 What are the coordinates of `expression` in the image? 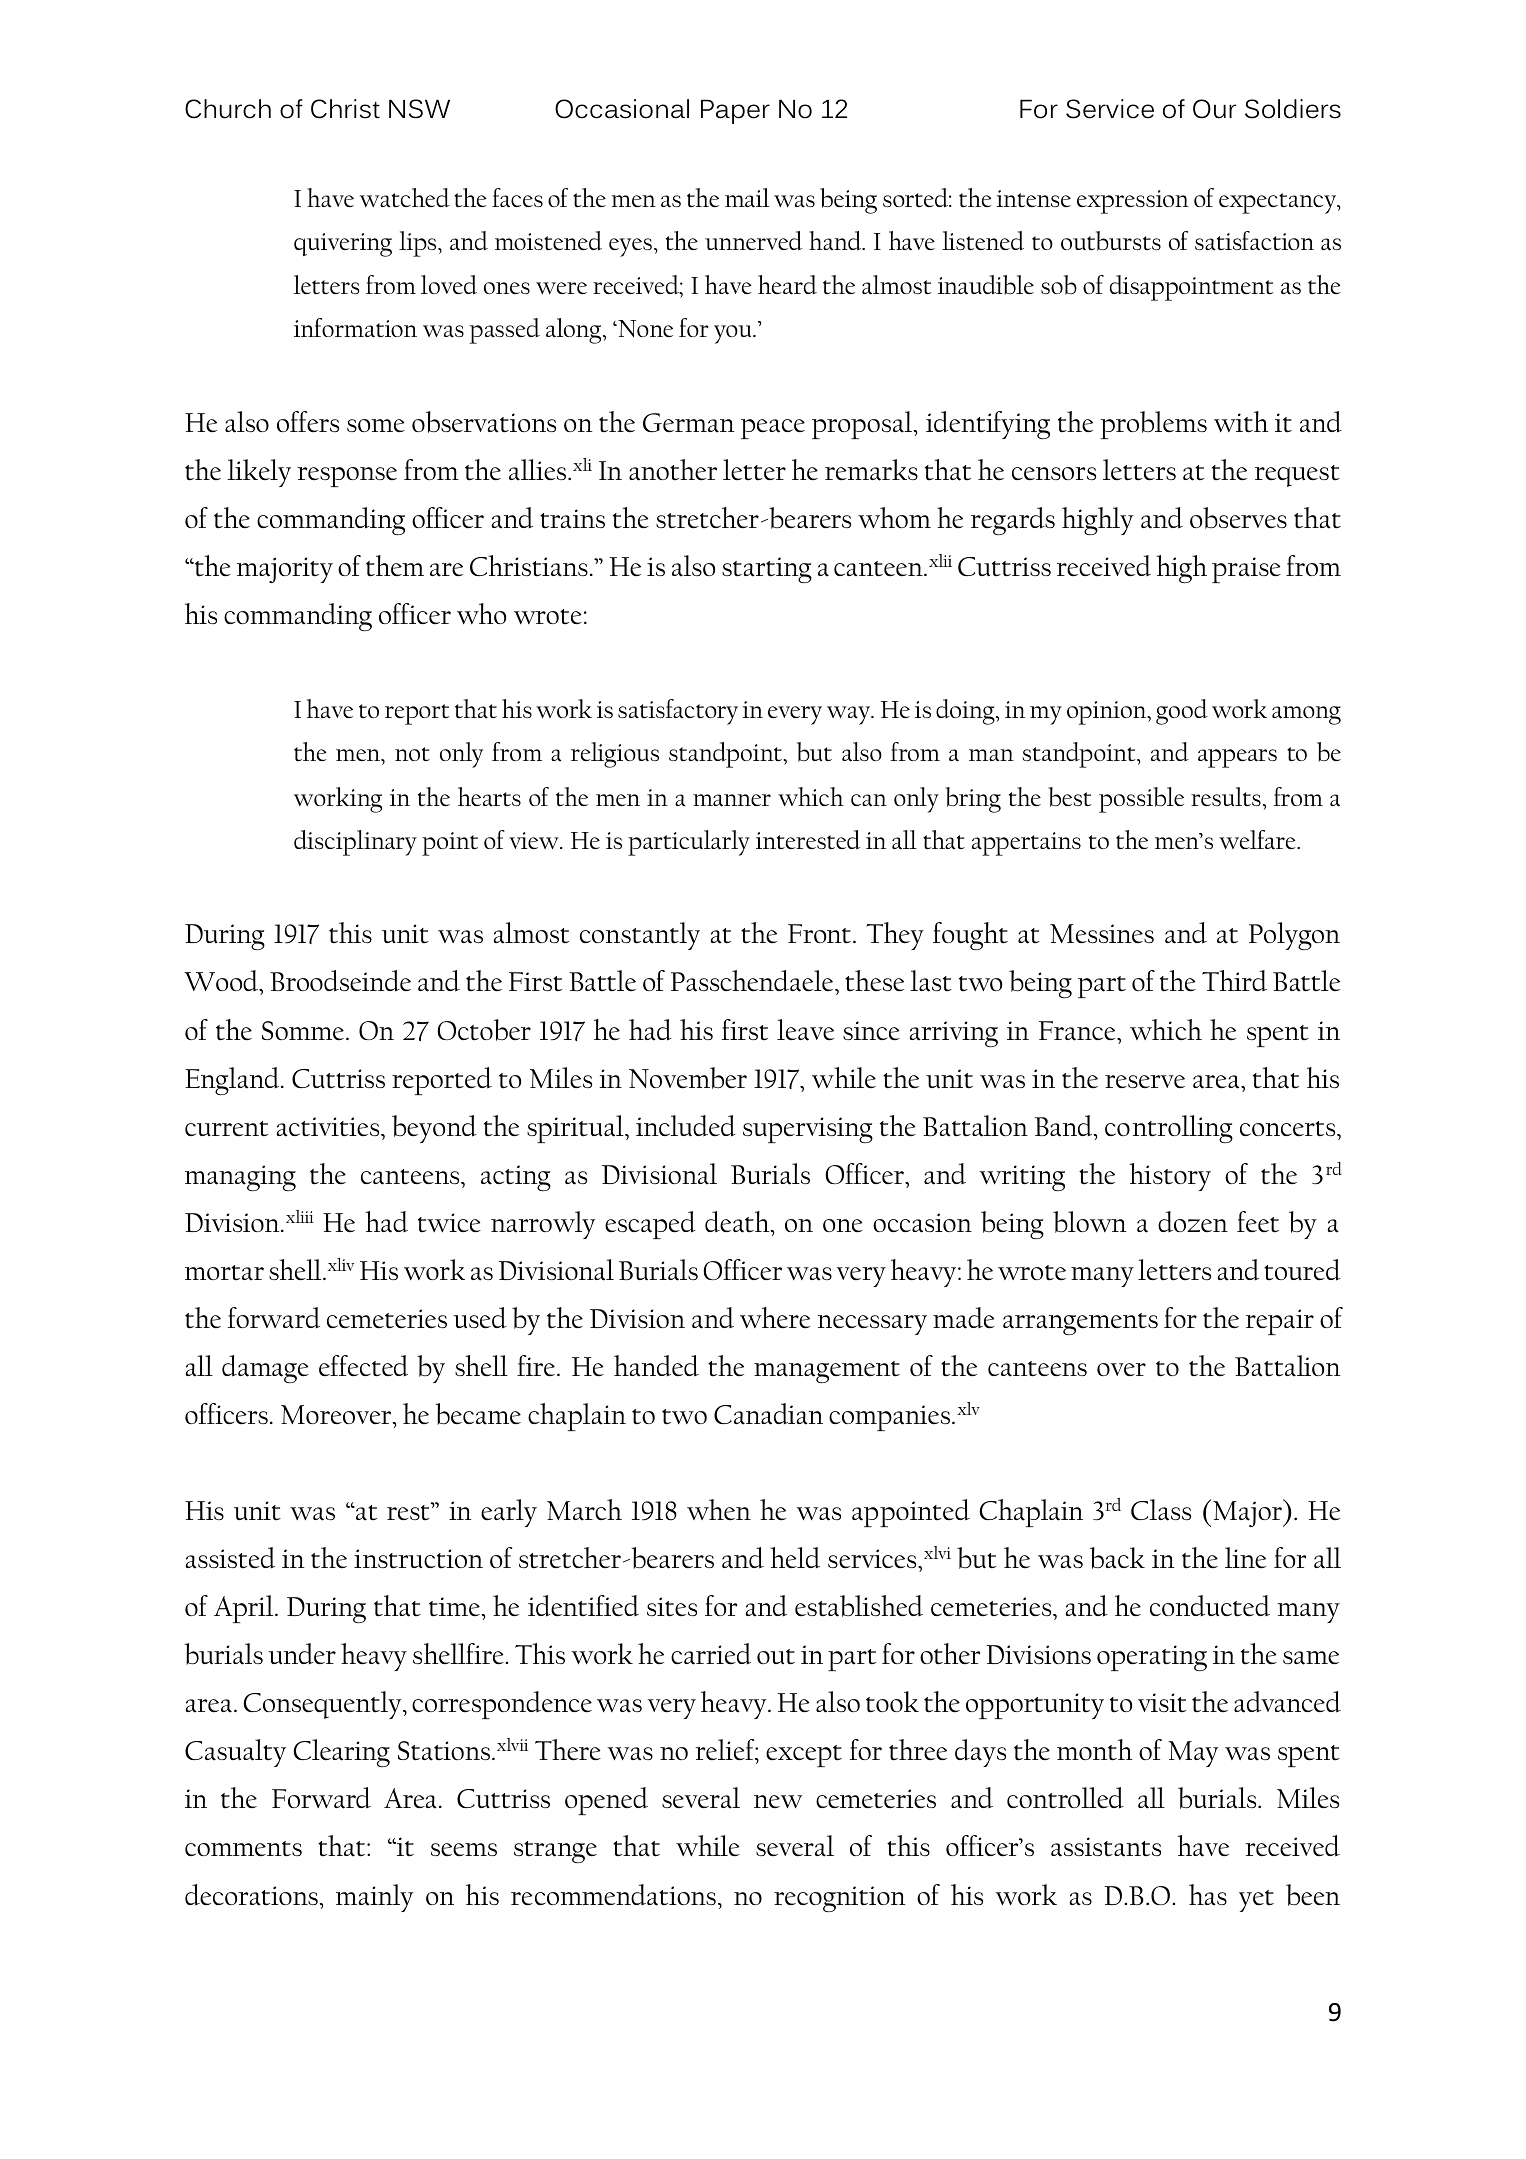 It's located at (1133, 202).
